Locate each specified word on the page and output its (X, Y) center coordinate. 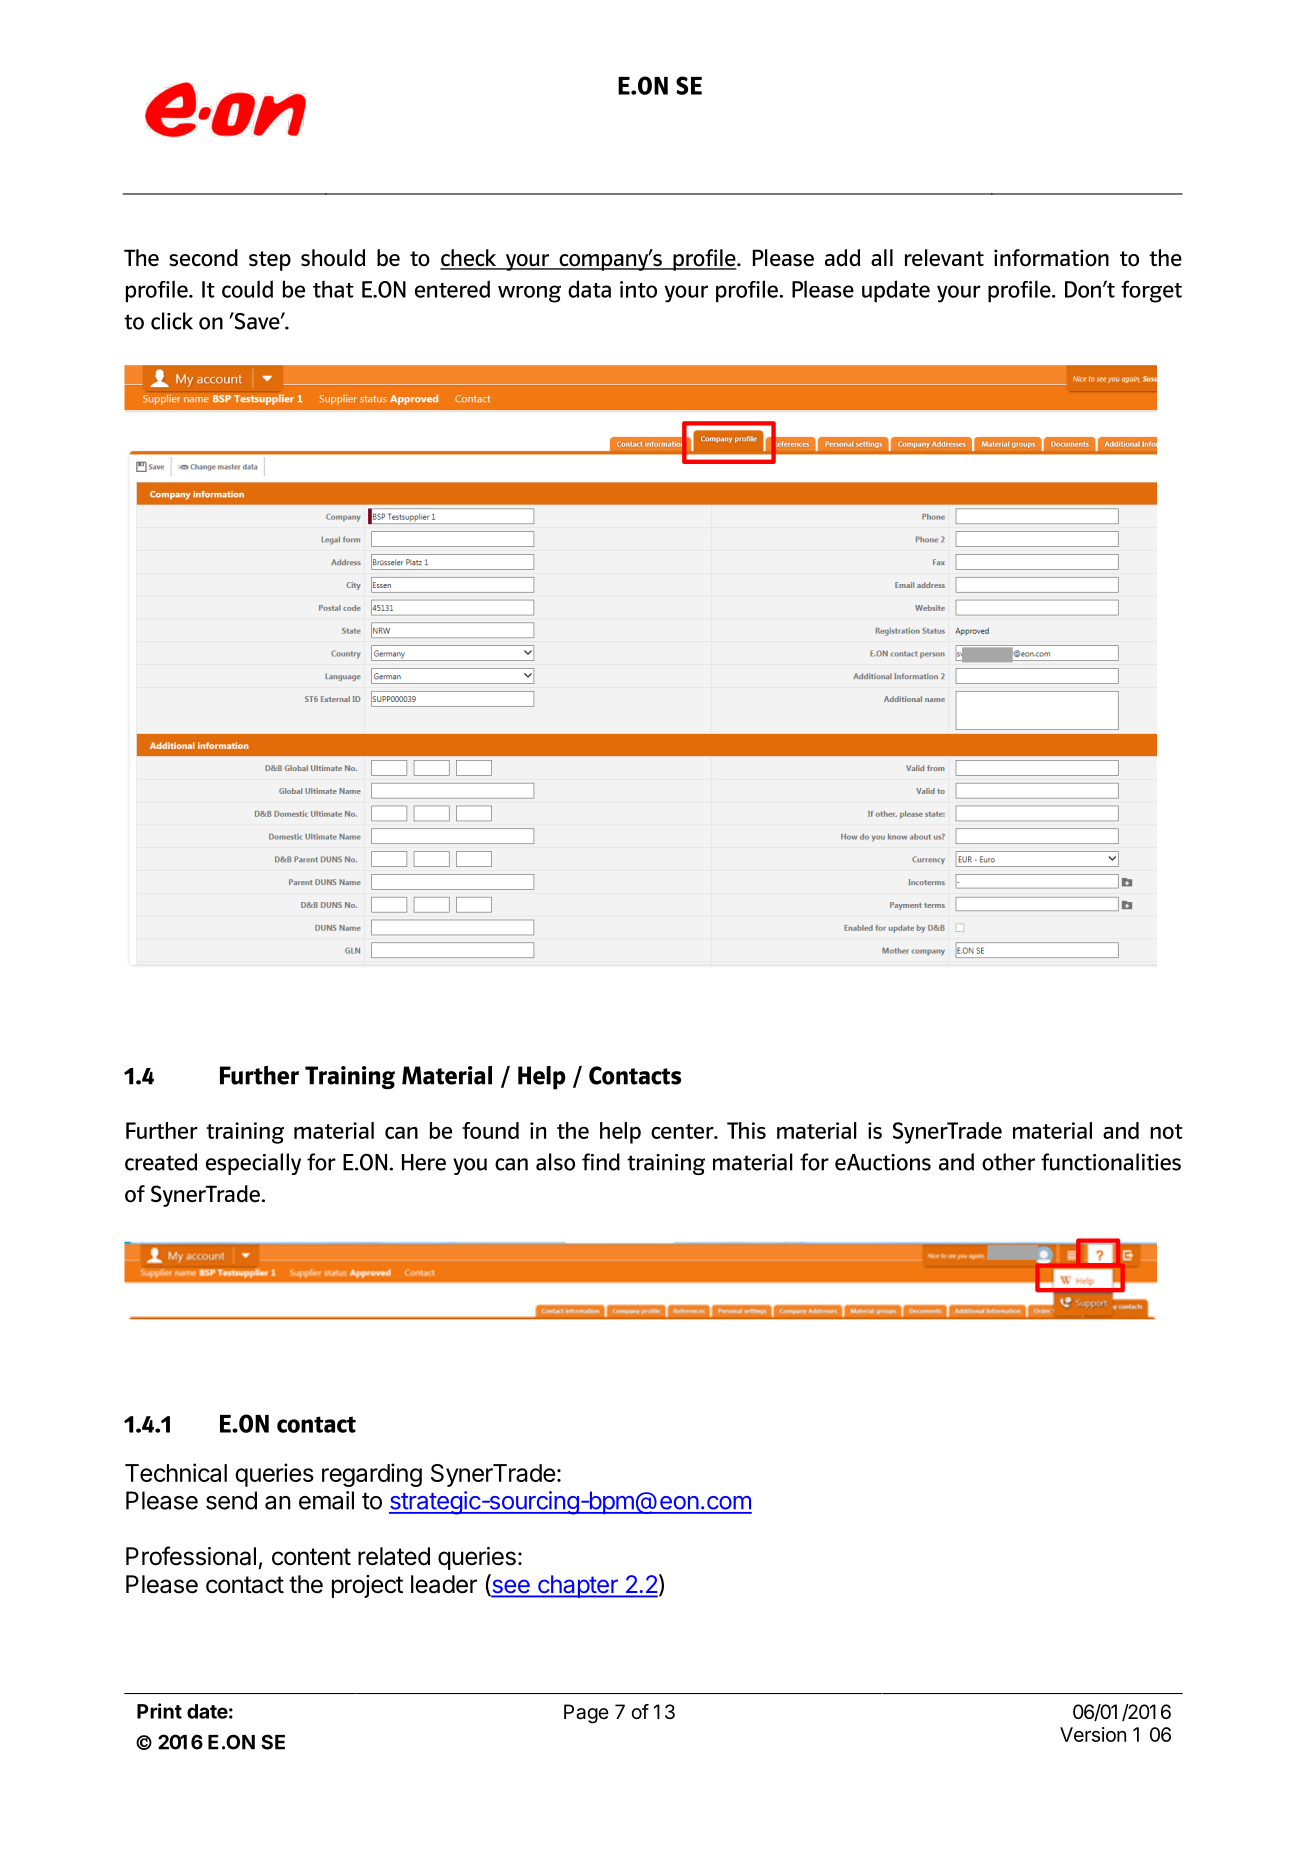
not (1166, 1131)
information (1051, 258)
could (247, 289)
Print (159, 1711)
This (746, 1130)
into (638, 289)
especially (253, 1164)
